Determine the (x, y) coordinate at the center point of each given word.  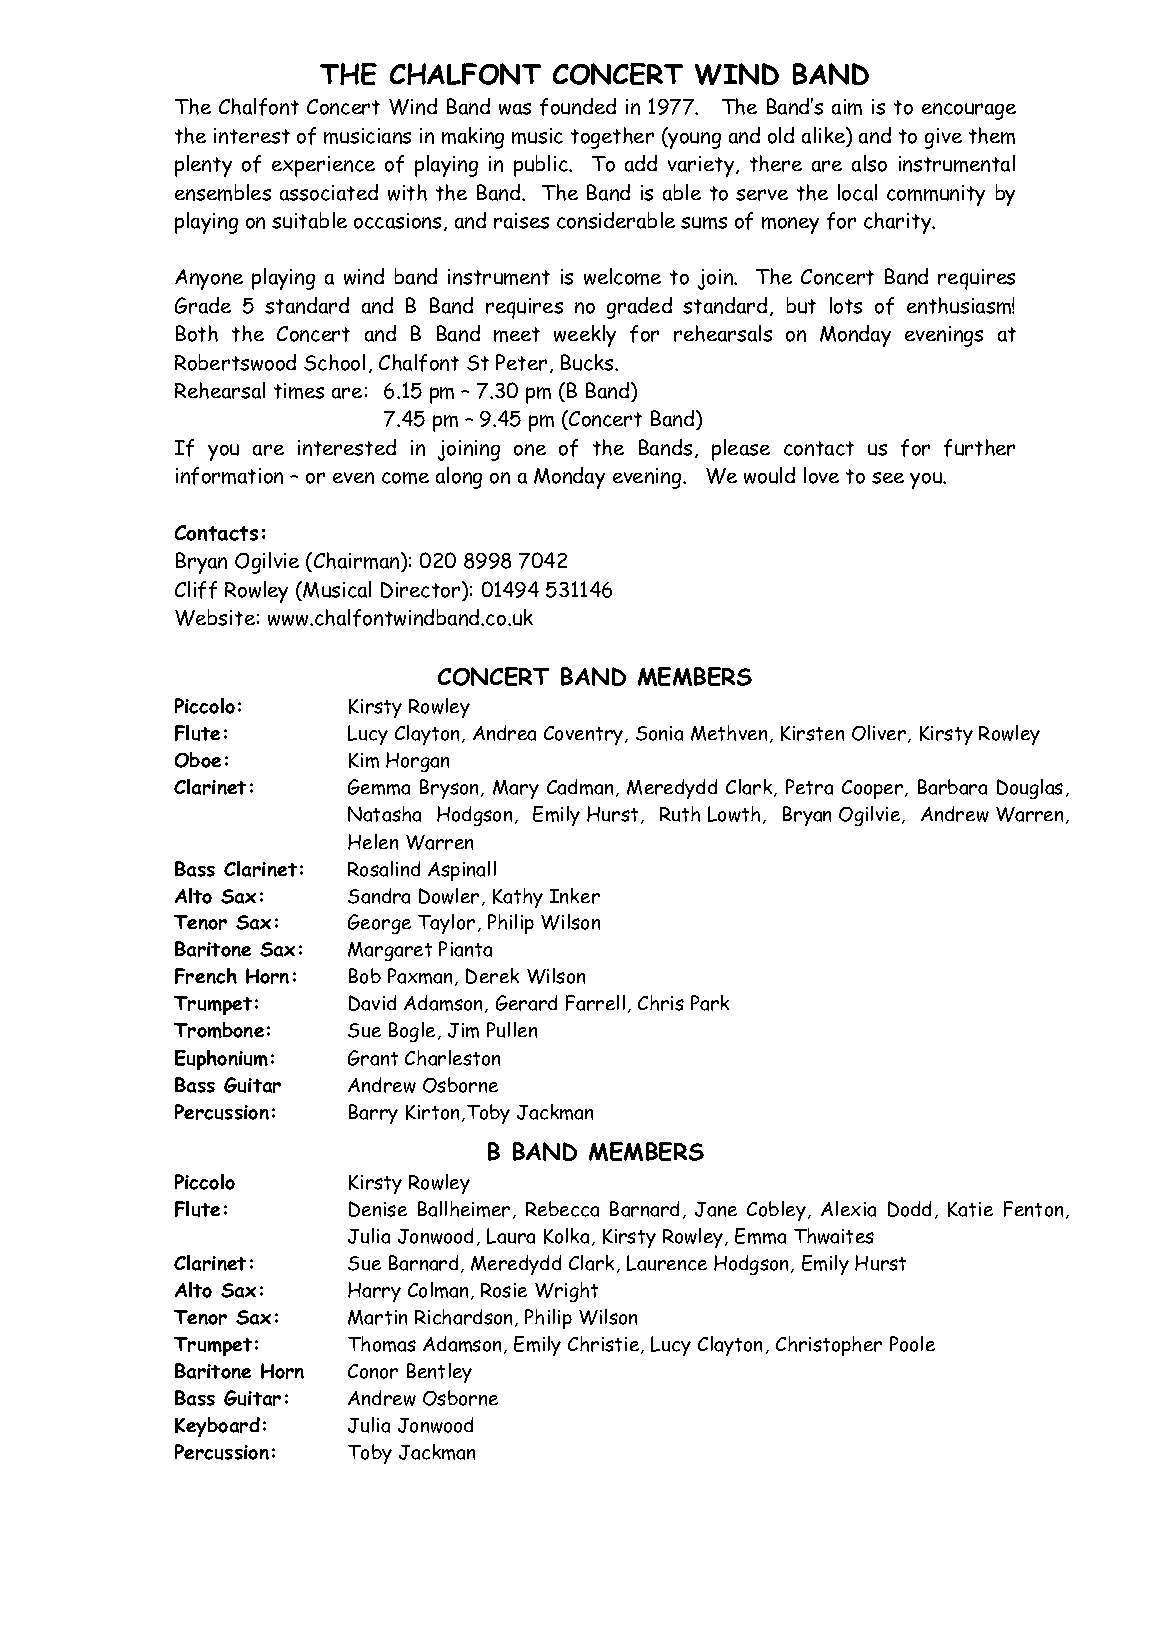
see (888, 478)
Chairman (358, 562)
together (612, 138)
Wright (566, 1292)
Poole (912, 1344)
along (459, 478)
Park (710, 1003)
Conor (373, 1371)
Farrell (595, 1003)
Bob (365, 976)
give (943, 138)
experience (323, 166)
